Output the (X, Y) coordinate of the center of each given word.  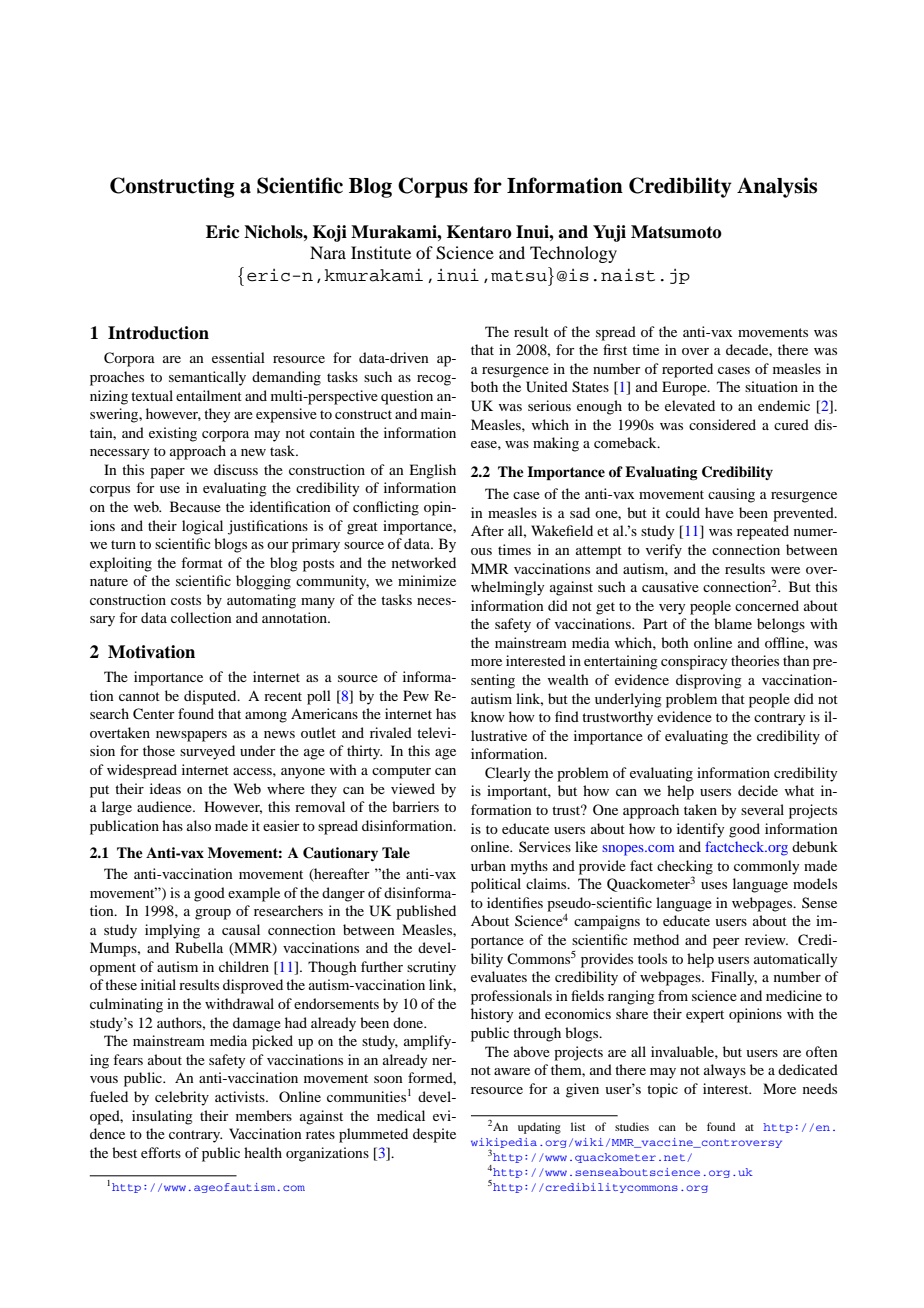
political (496, 885)
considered (722, 424)
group (213, 914)
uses (714, 885)
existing (173, 434)
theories (755, 660)
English (432, 471)
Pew (416, 695)
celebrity (182, 1098)
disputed (211, 697)
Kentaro (479, 232)
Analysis (777, 187)
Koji (330, 233)
